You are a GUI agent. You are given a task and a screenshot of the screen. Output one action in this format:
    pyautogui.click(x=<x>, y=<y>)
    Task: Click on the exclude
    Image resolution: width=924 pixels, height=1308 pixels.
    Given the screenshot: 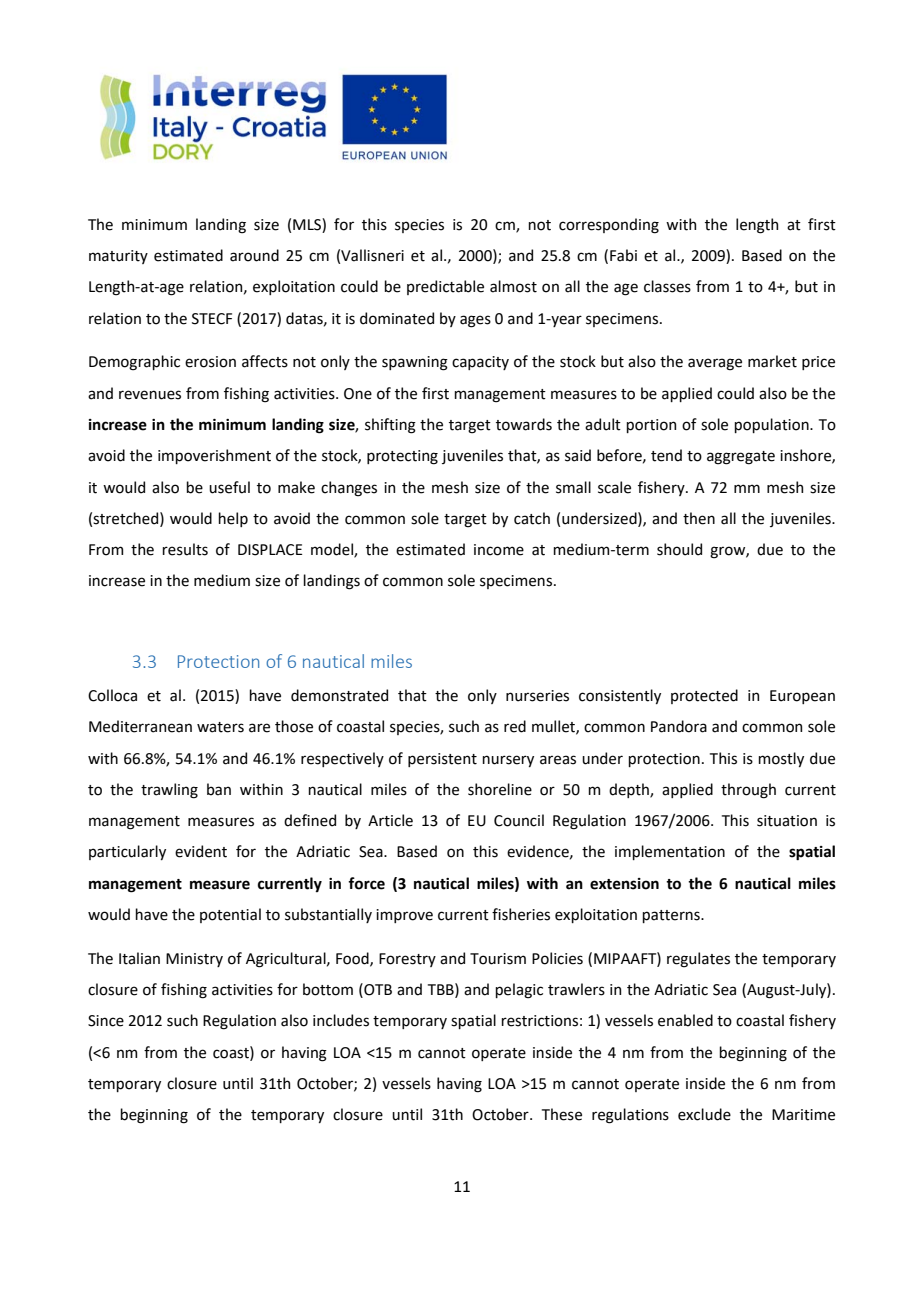 What is the action you would take?
    pyautogui.click(x=704, y=1114)
